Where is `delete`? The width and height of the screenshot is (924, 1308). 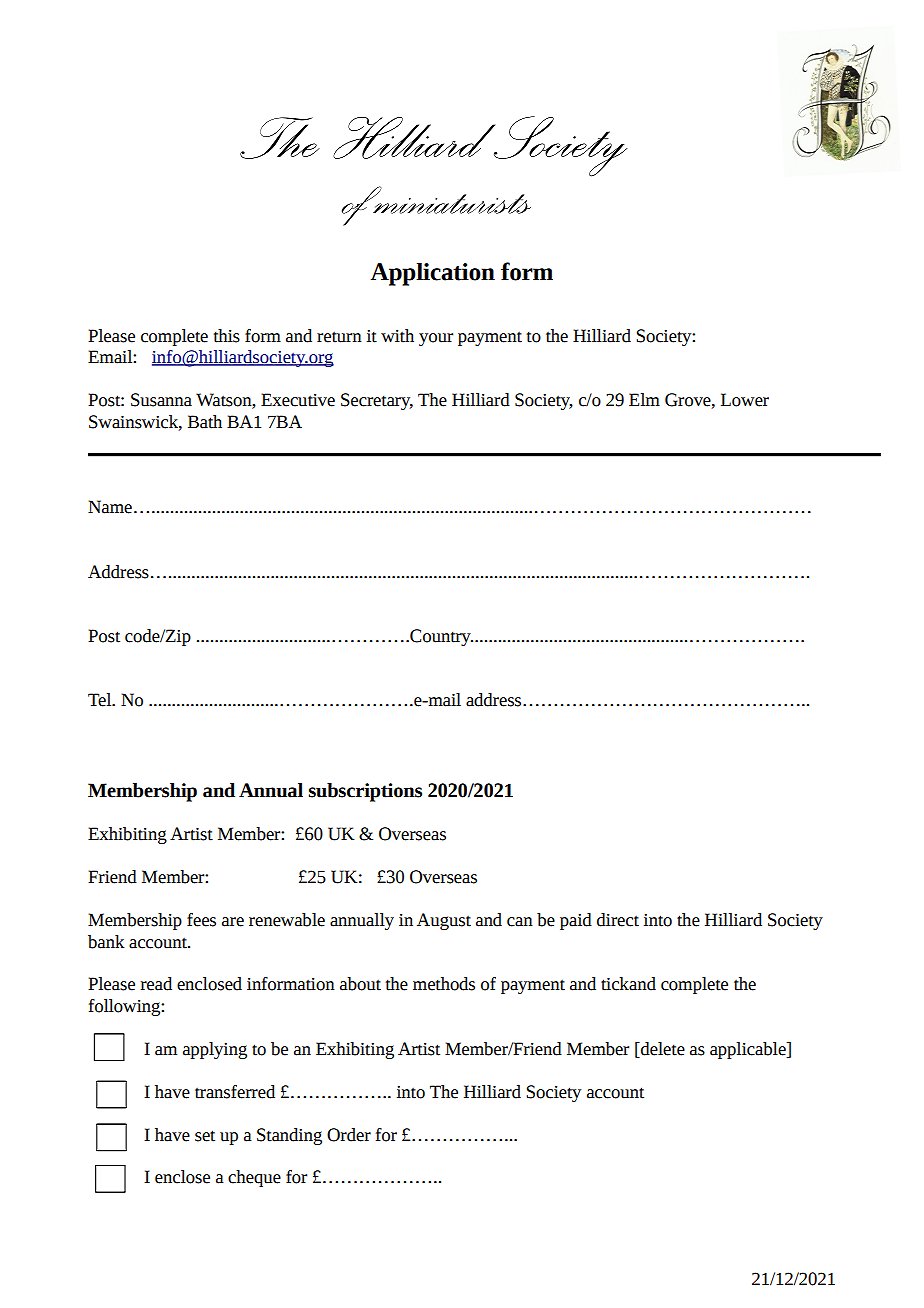 delete is located at coordinates (662, 1049).
